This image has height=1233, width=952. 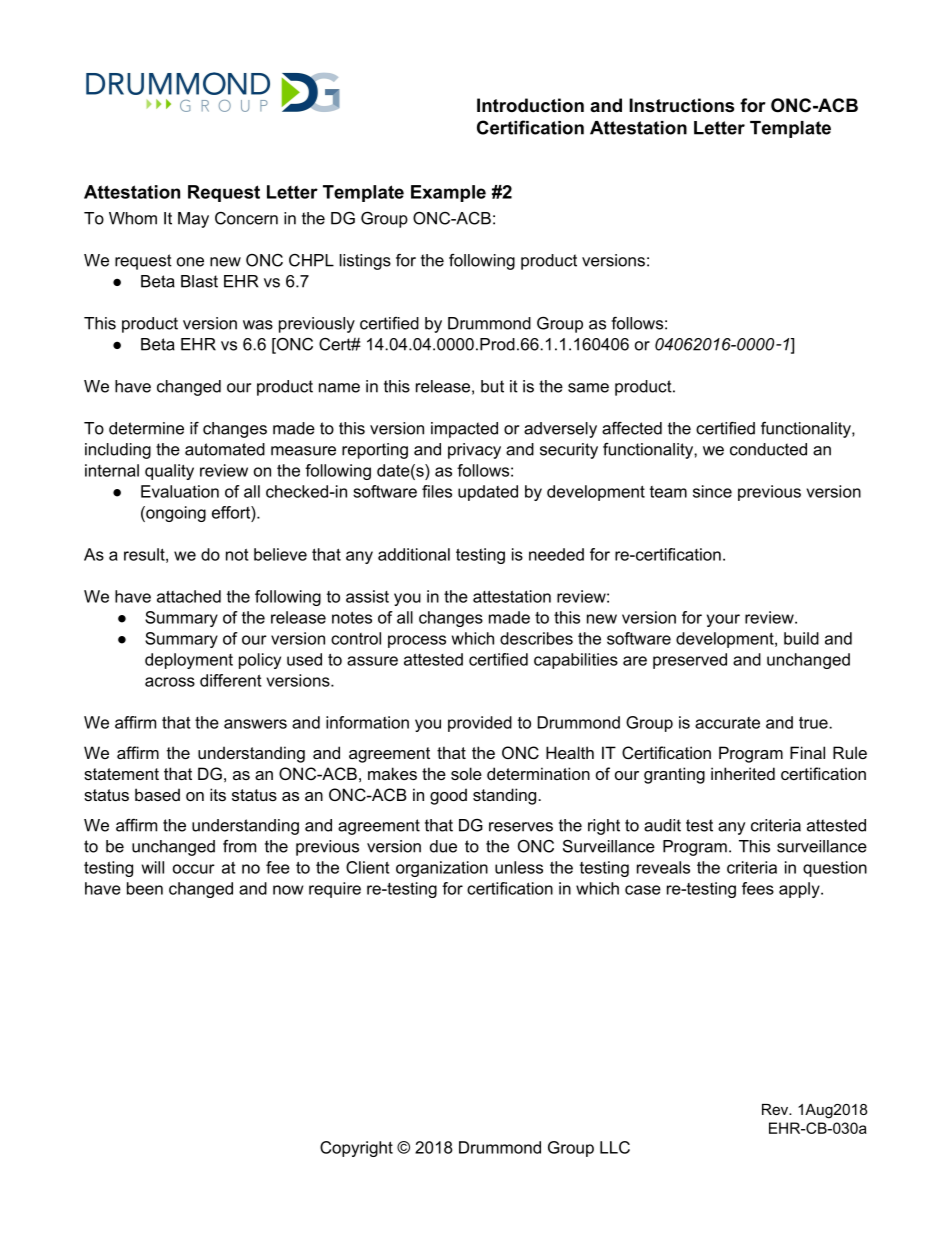 What do you see at coordinates (193, 220) in the image?
I see `May` at bounding box center [193, 220].
